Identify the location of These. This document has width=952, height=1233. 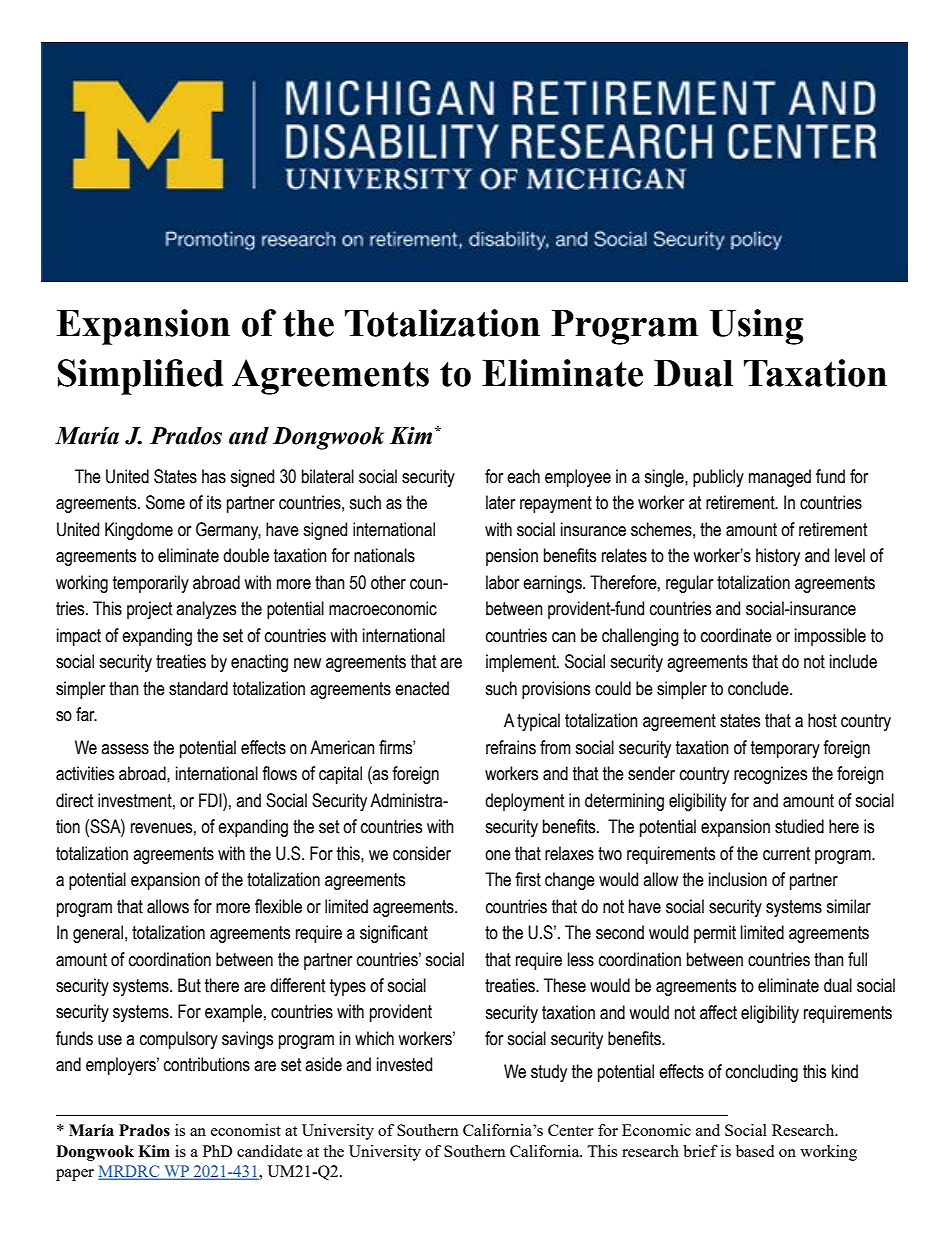
(565, 985).
